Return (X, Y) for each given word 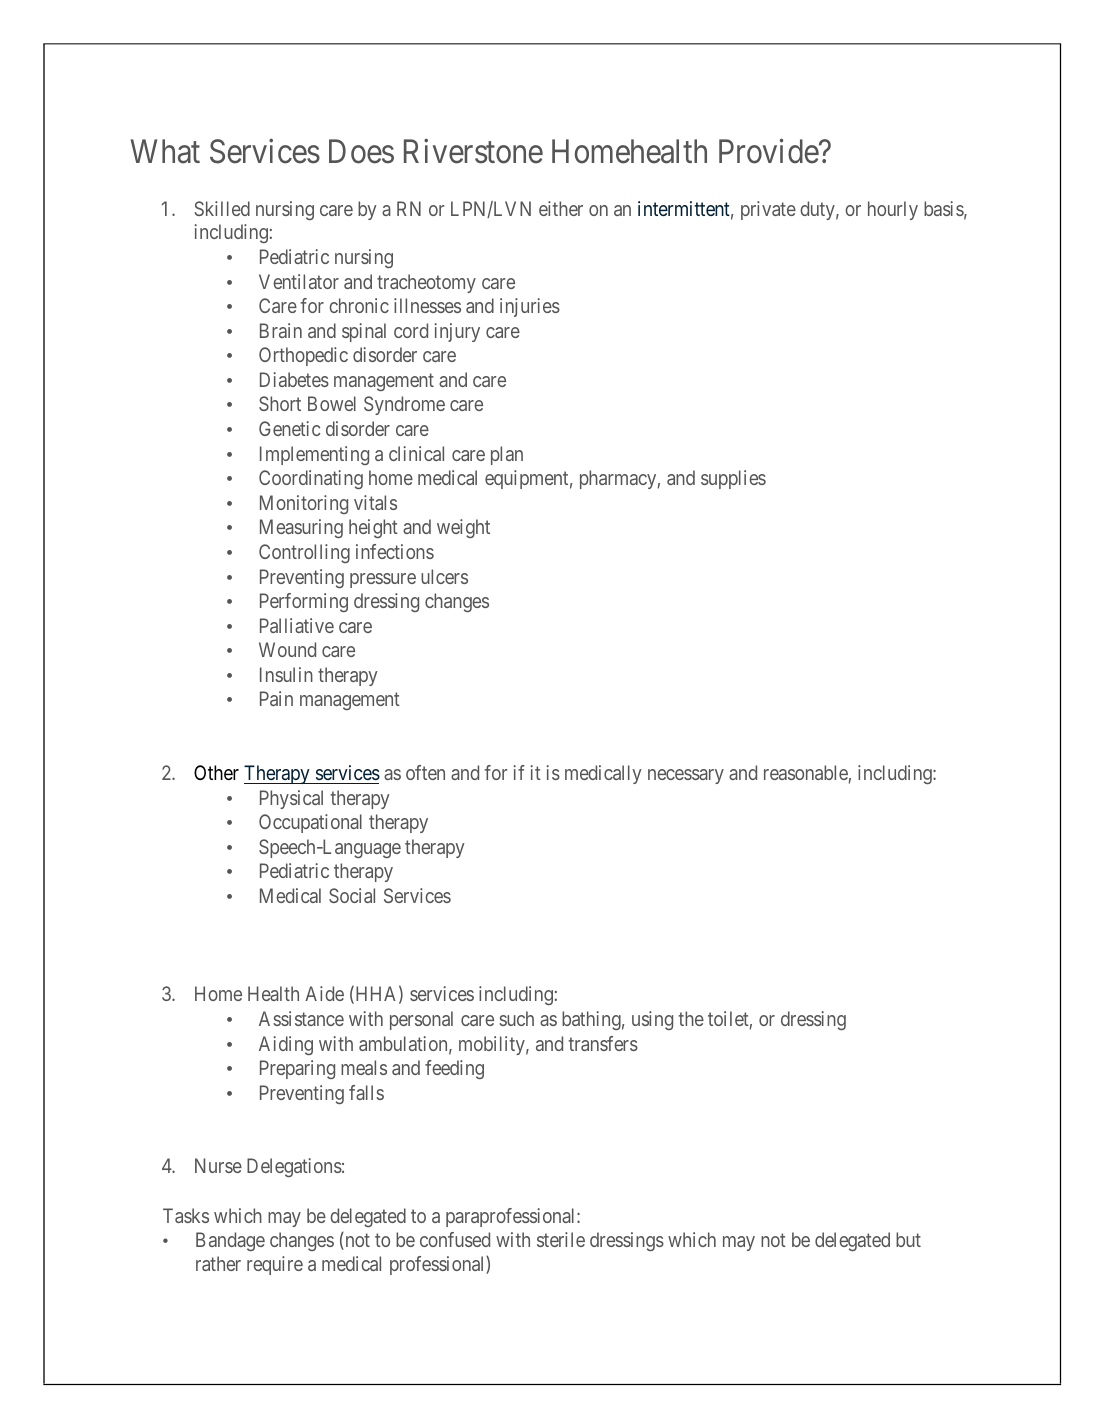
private (768, 210)
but (908, 1239)
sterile (561, 1239)
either (561, 208)
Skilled (222, 208)
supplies (733, 479)
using (652, 1020)
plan (507, 455)
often (425, 772)
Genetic (290, 428)
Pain (276, 698)
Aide (324, 993)
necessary (686, 776)
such (516, 1018)
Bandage (230, 1241)
